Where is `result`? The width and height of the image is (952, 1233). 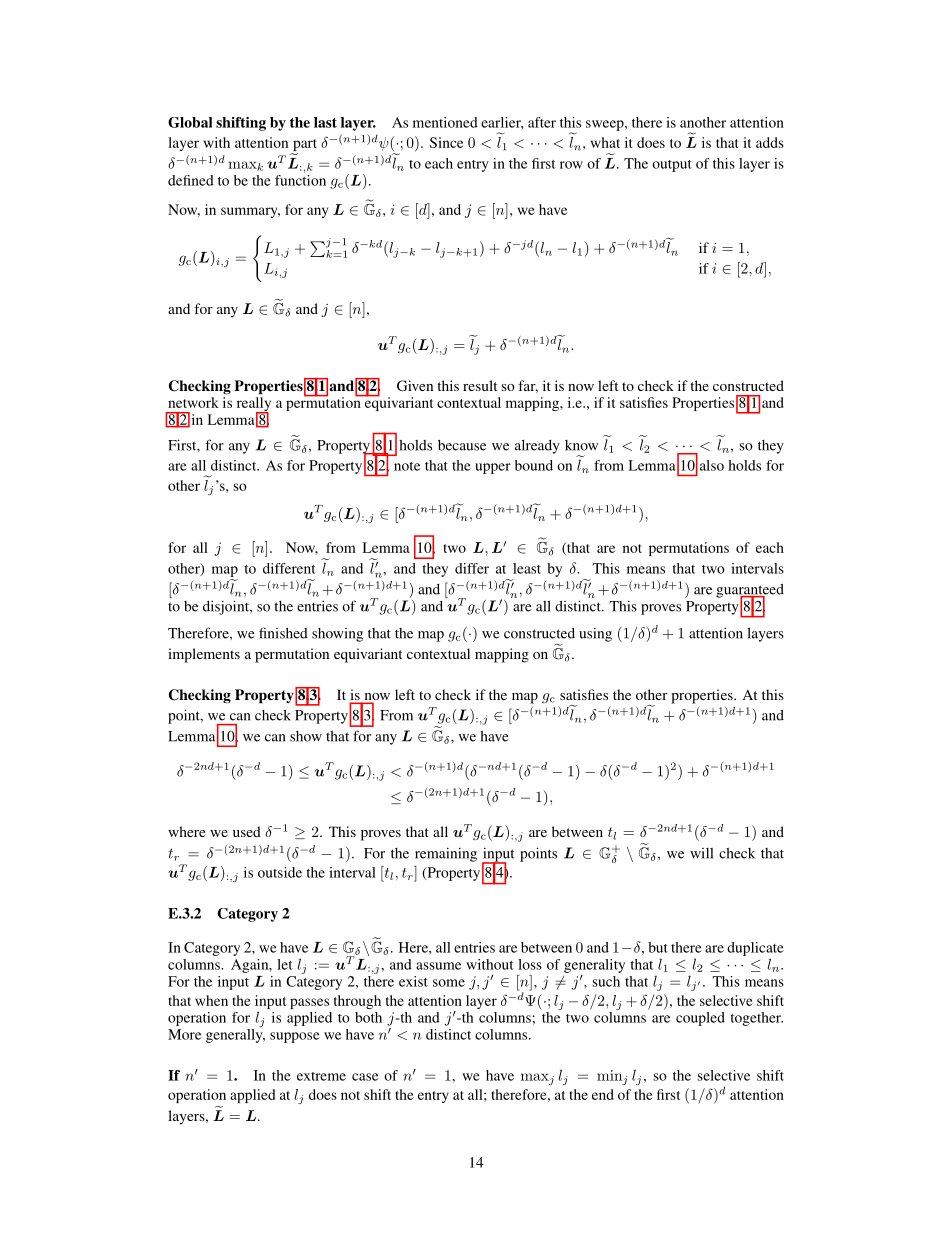 result is located at coordinates (480, 385).
